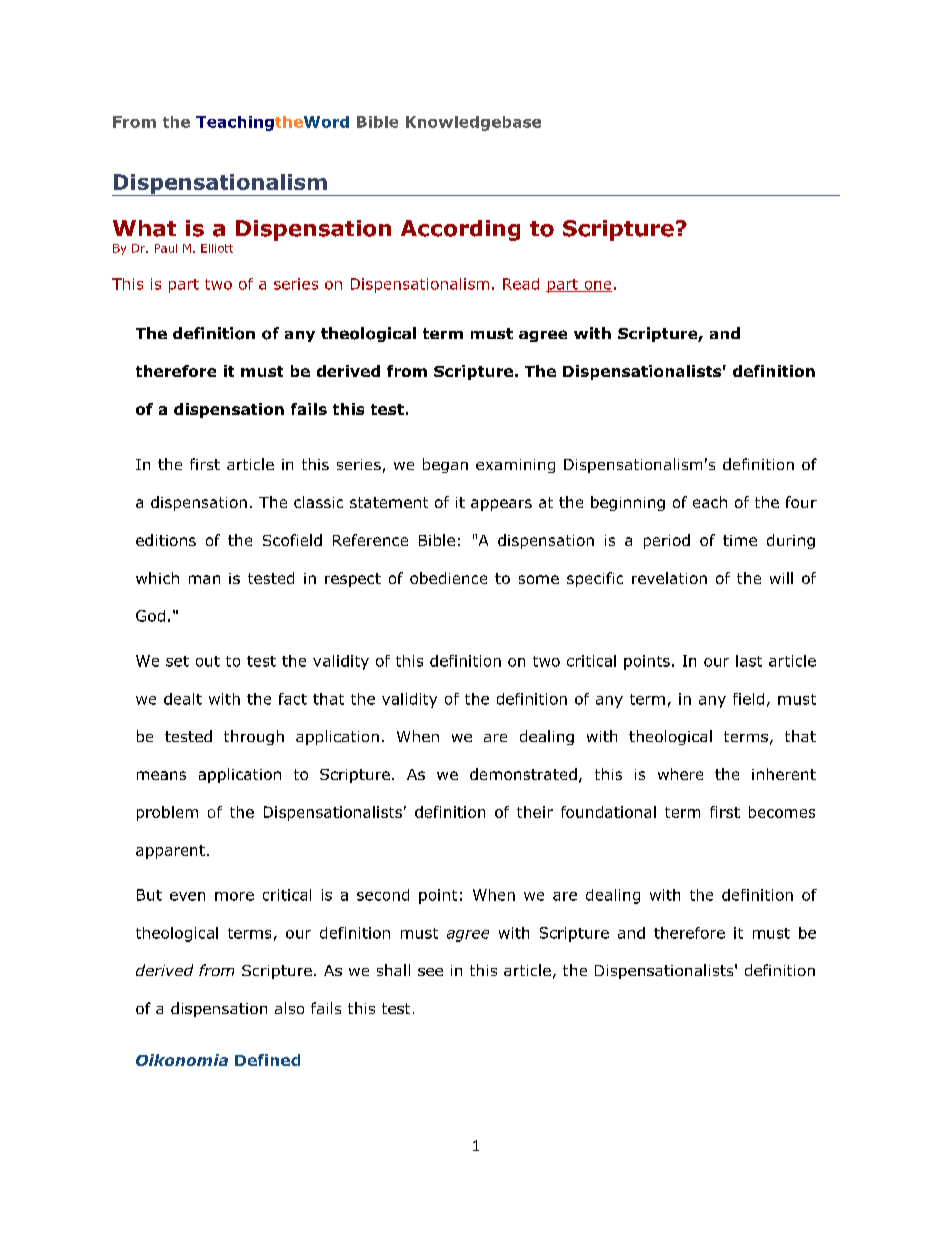  Describe the element at coordinates (801, 502) in the screenshot. I see `four` at that location.
